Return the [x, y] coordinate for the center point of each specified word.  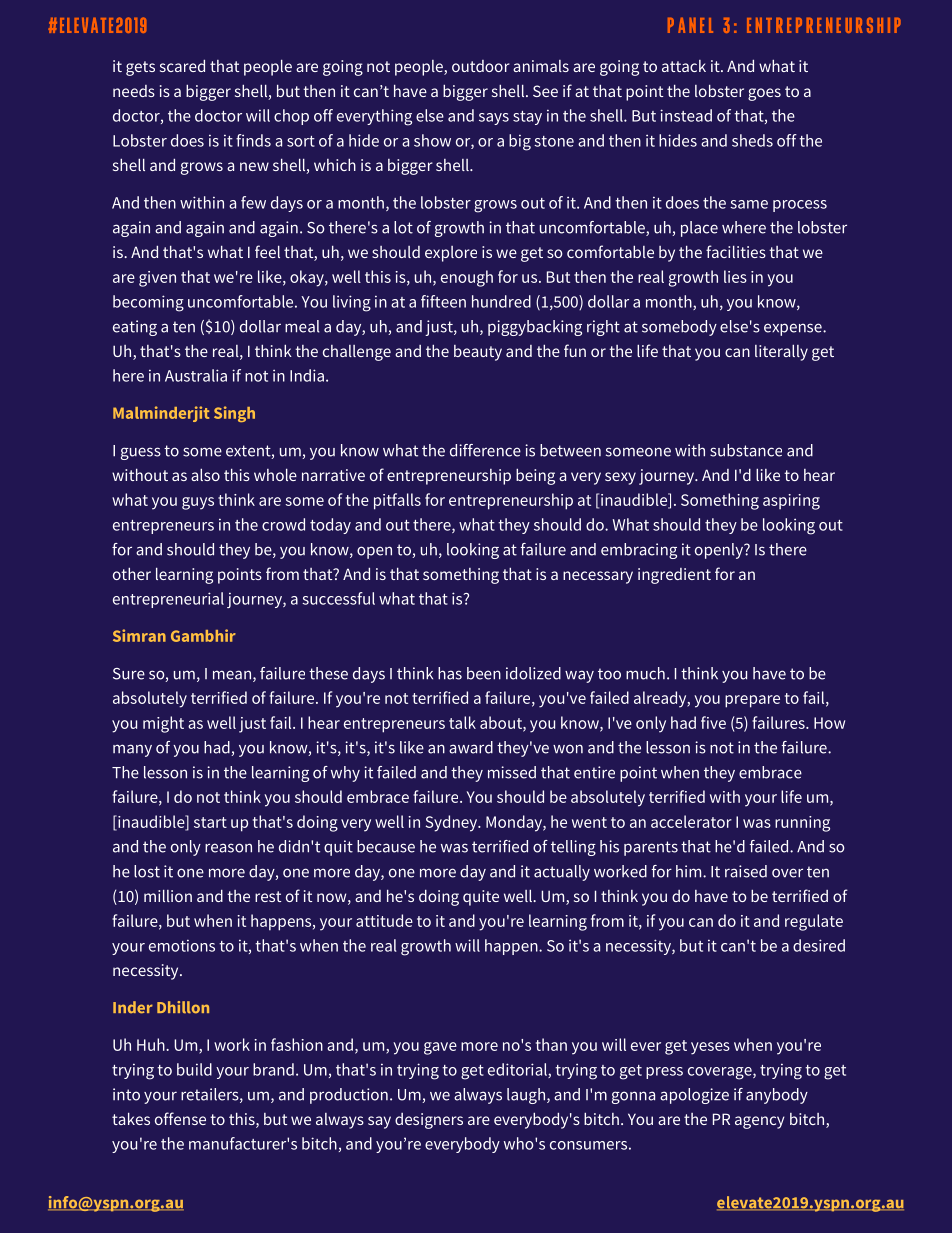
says [494, 119]
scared [182, 65]
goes [764, 94]
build [194, 1069]
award [471, 747]
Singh [234, 414]
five [713, 722]
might [163, 724]
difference [485, 450]
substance [746, 450]
